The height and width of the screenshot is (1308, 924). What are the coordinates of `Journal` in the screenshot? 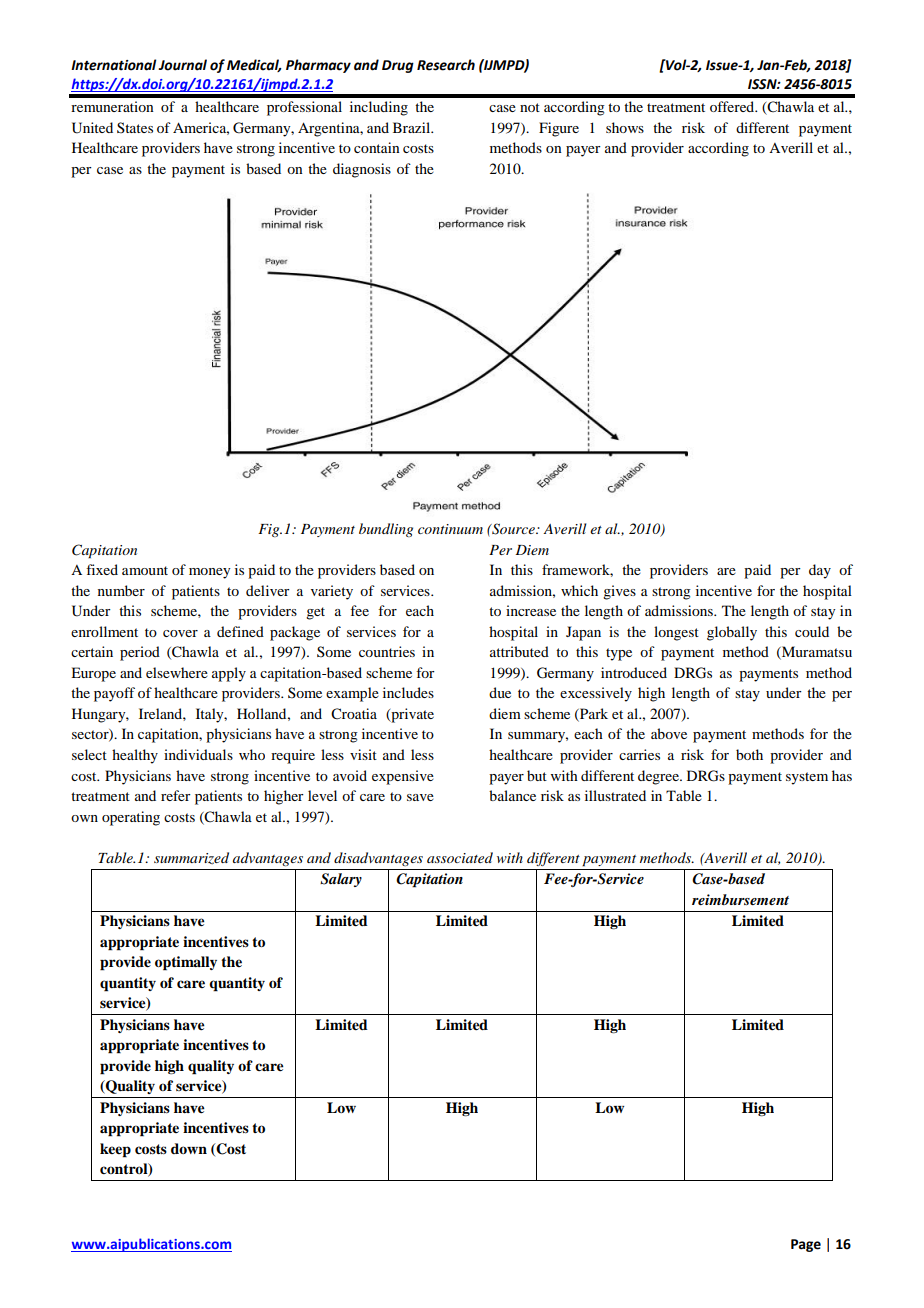 It's located at (182, 65).
